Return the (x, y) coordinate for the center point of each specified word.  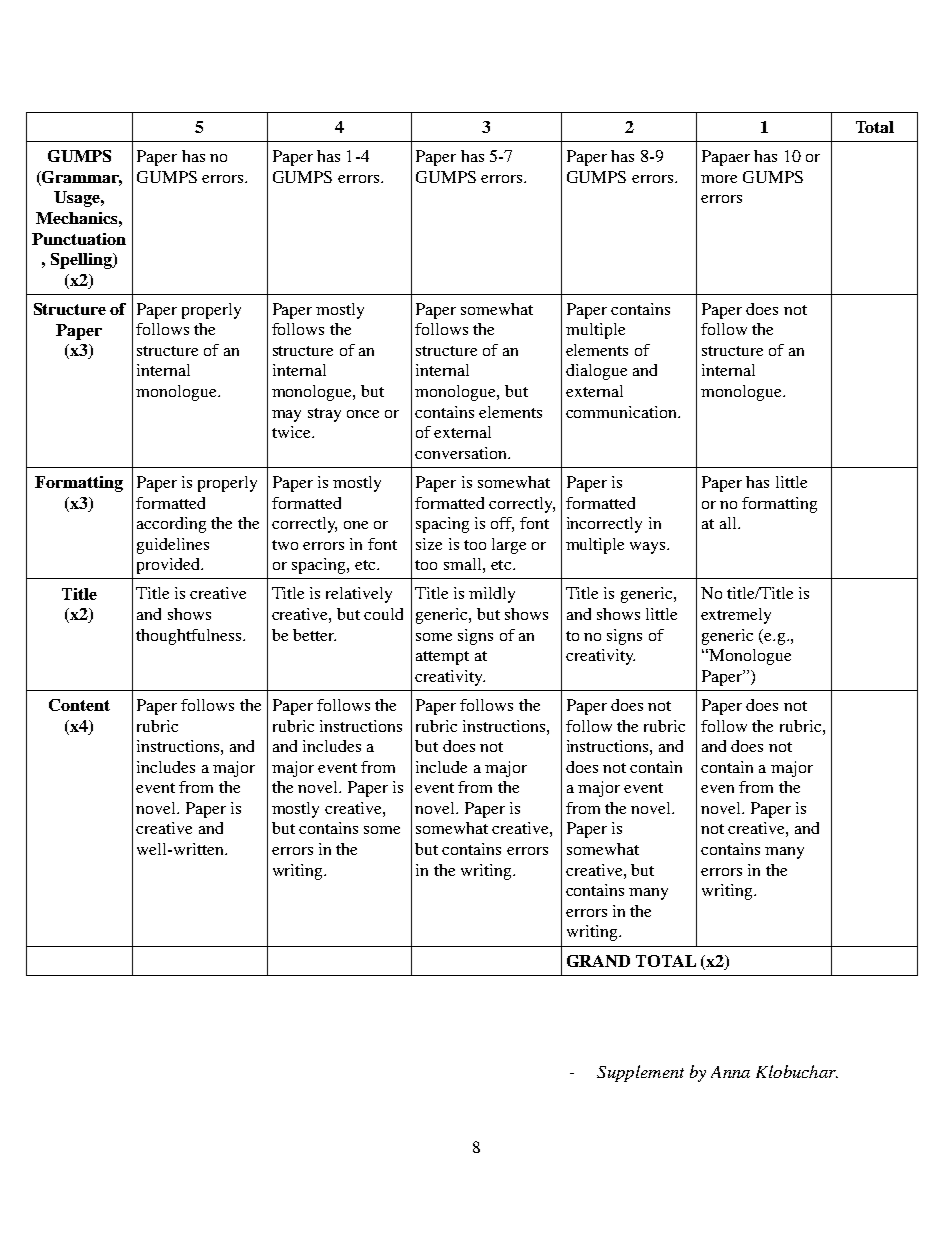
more (719, 179)
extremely (736, 616)
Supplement (640, 1073)
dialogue (596, 372)
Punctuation (79, 239)
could (383, 614)
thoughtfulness (188, 637)
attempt (442, 658)
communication (622, 412)
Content (79, 705)
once (363, 414)
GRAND (598, 961)
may (286, 416)
